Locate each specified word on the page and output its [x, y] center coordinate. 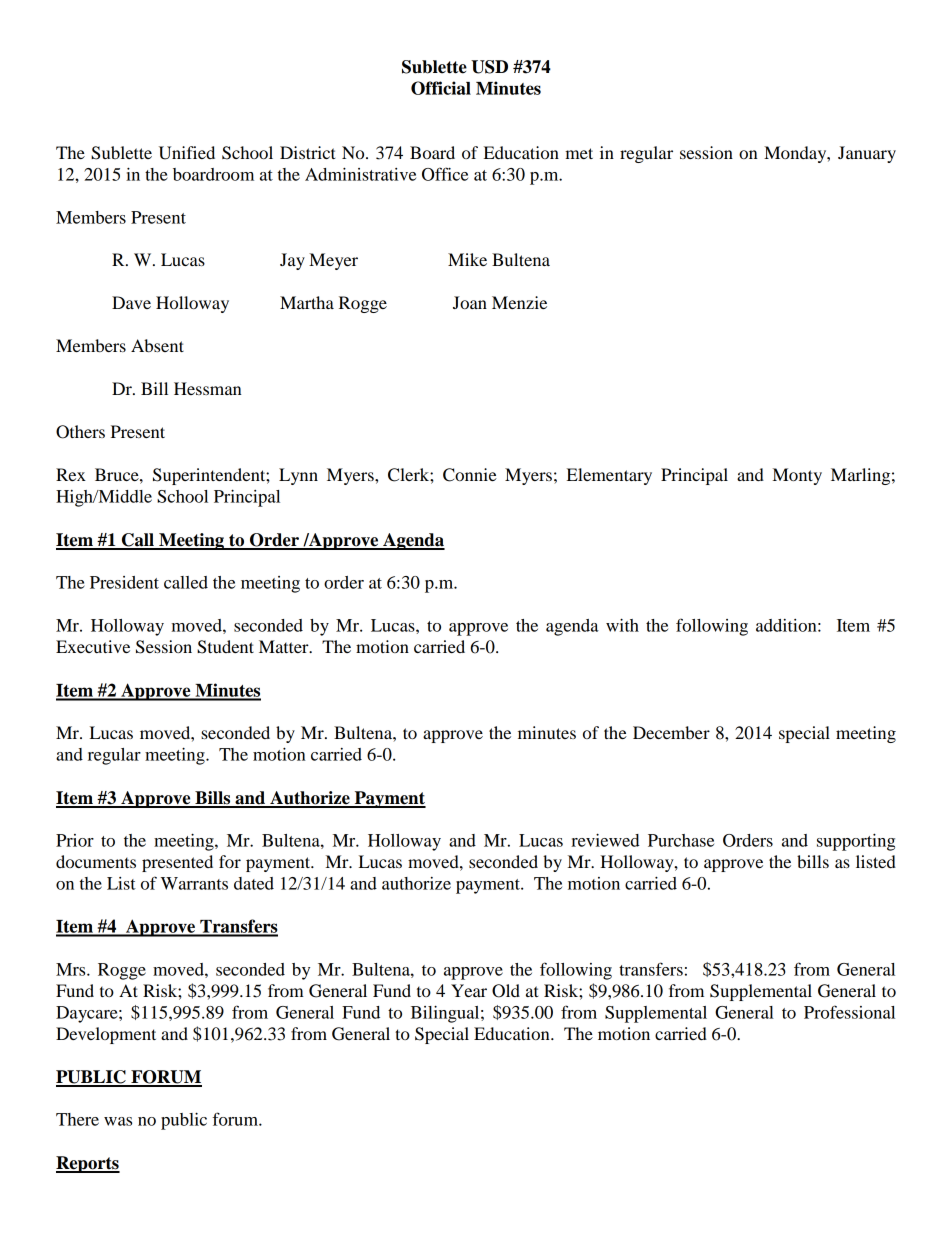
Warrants [194, 883]
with [622, 625]
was [118, 1121]
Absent [157, 345]
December [671, 732]
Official [441, 88]
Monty [797, 476]
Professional [849, 1012]
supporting [856, 842]
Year [469, 990]
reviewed [605, 840]
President [124, 582]
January [867, 154]
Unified [187, 153]
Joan [470, 302]
